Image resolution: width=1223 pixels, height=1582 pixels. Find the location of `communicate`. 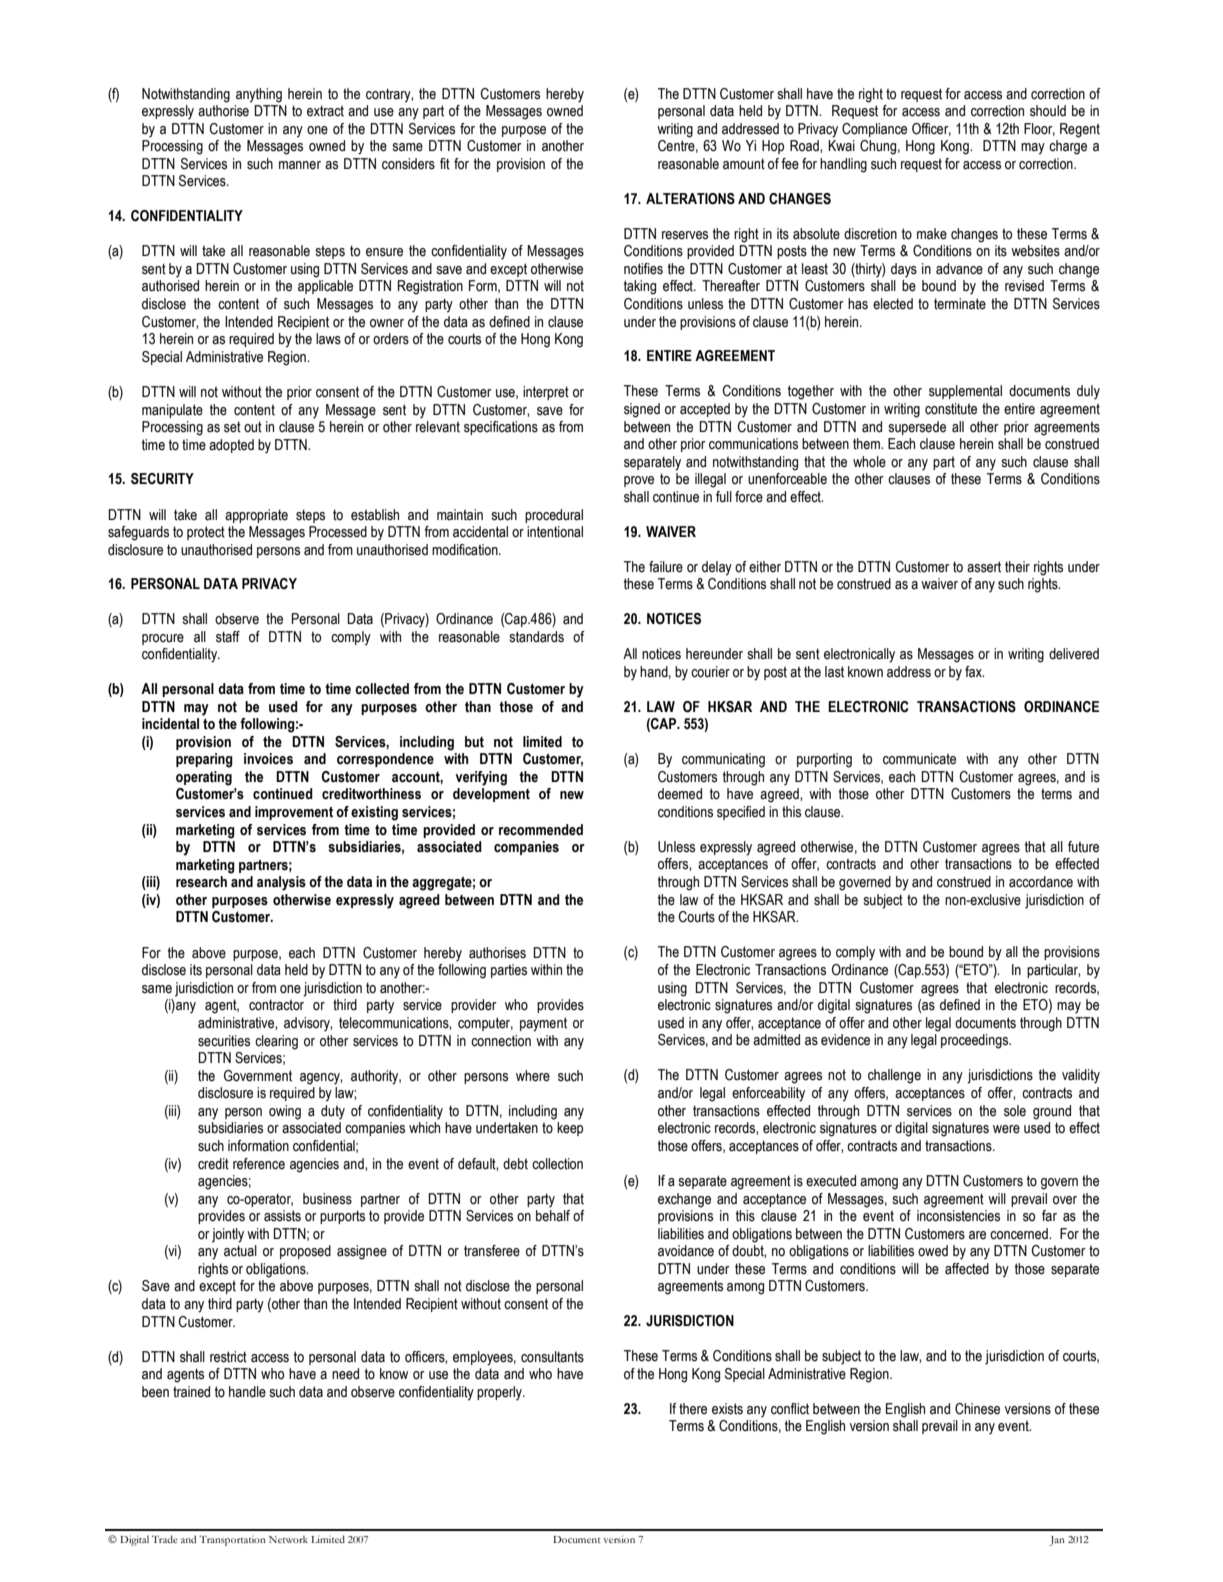

communicate is located at coordinates (919, 759).
